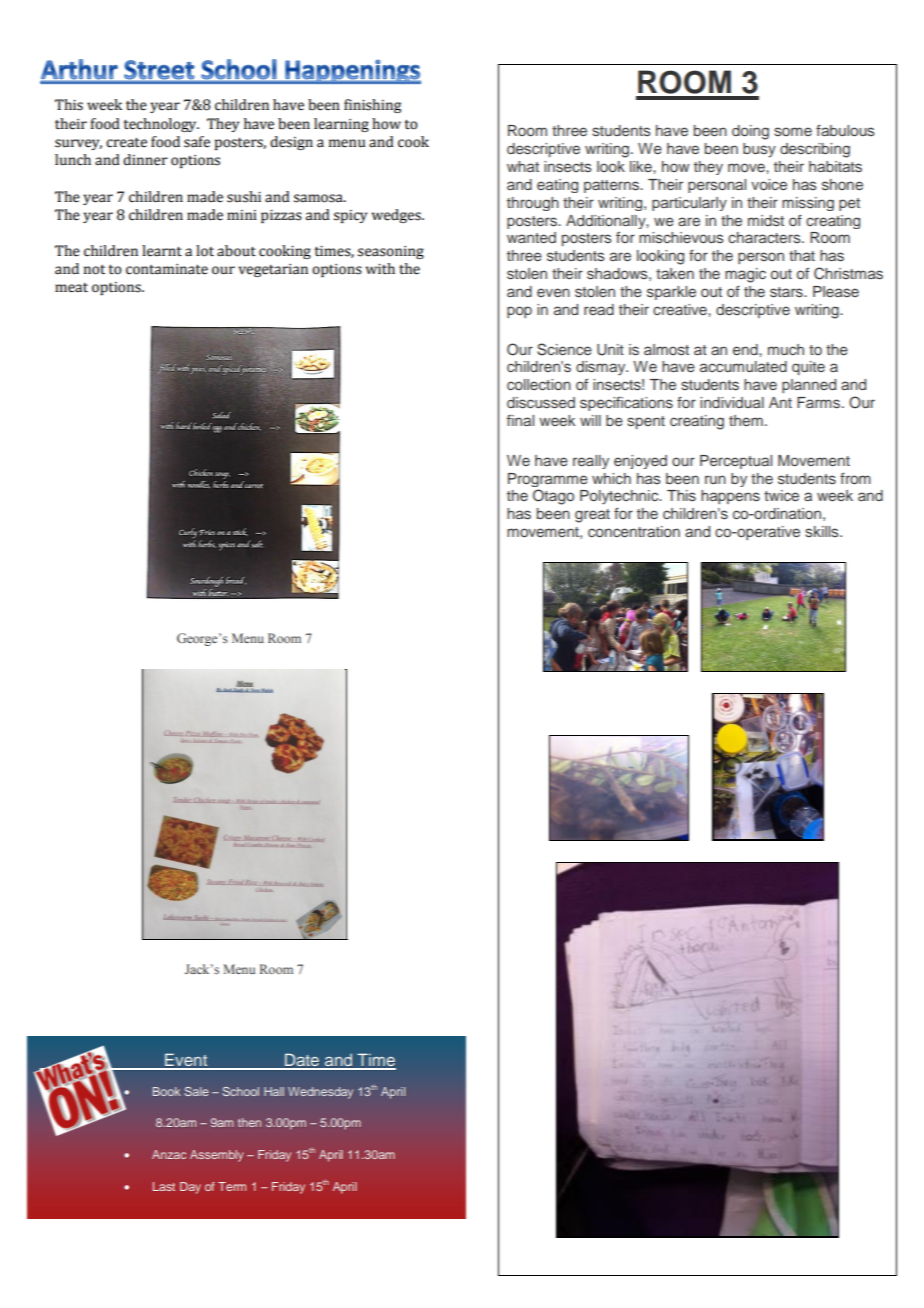  I want to click on Otago, so click(553, 497).
